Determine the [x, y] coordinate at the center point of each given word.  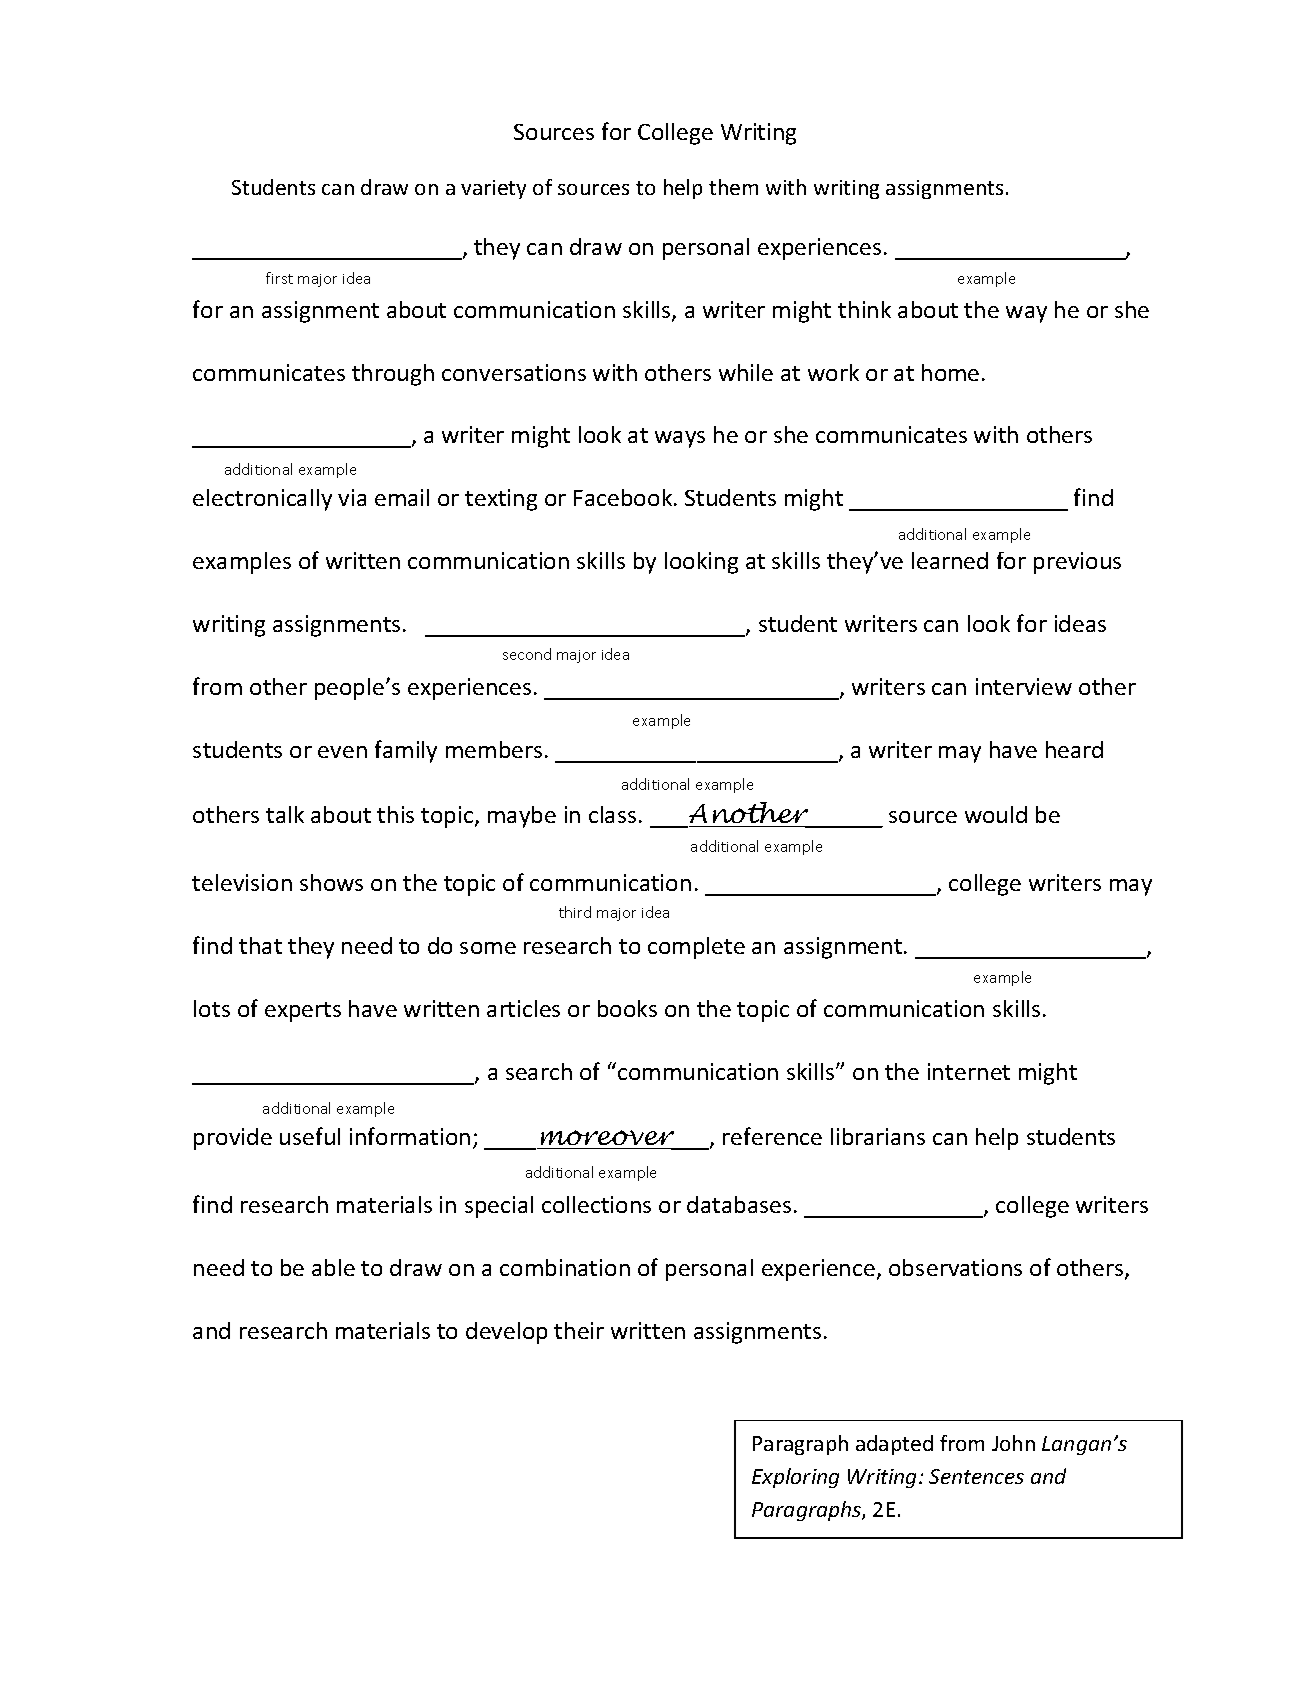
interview [1024, 686]
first [279, 278]
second [527, 654]
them [733, 187]
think [864, 309]
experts [303, 1012]
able [333, 1267]
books [627, 1008]
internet [969, 1071]
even [342, 752]
